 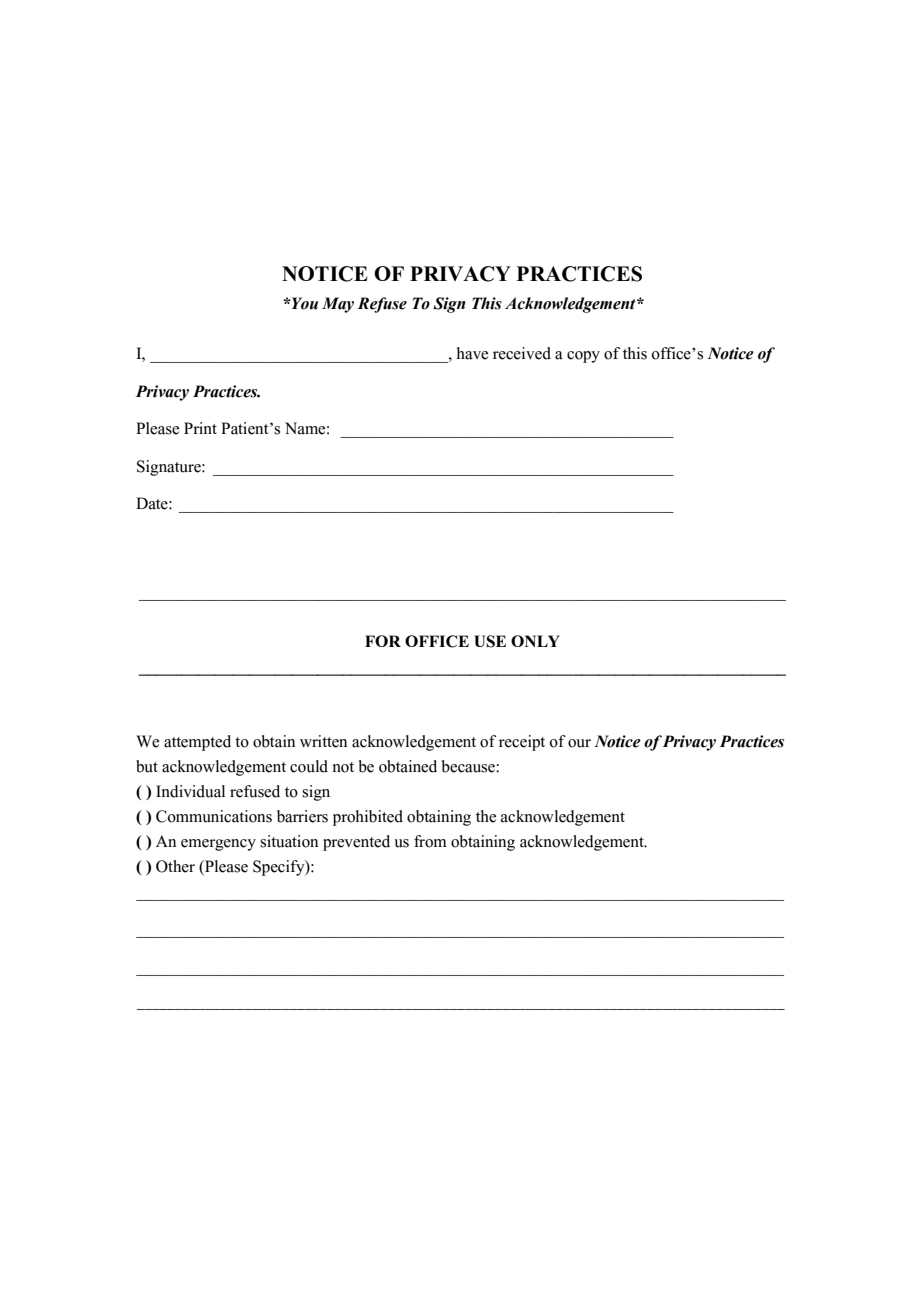 I want to click on attempted, so click(x=197, y=743).
